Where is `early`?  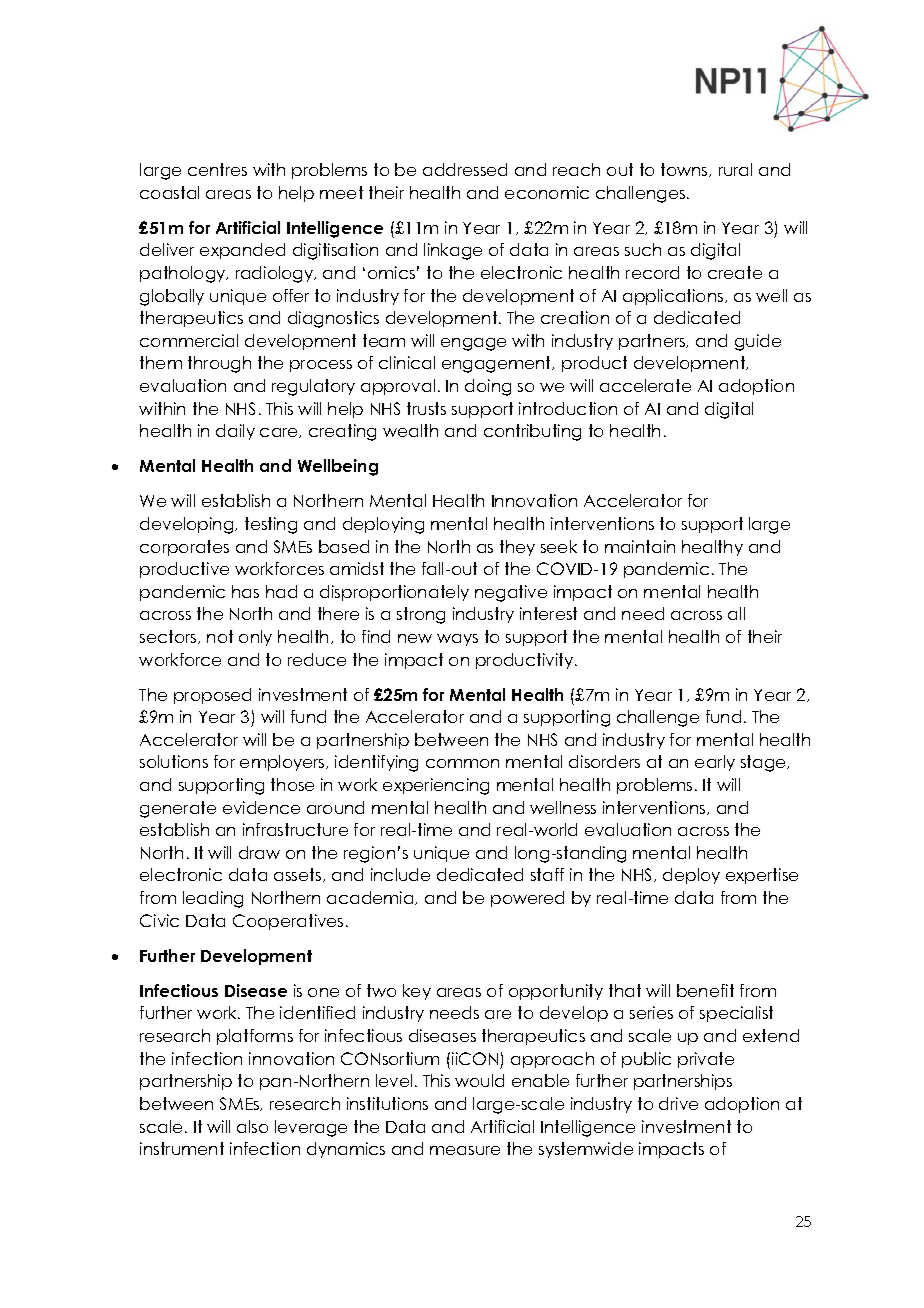
early is located at coordinates (715, 763).
